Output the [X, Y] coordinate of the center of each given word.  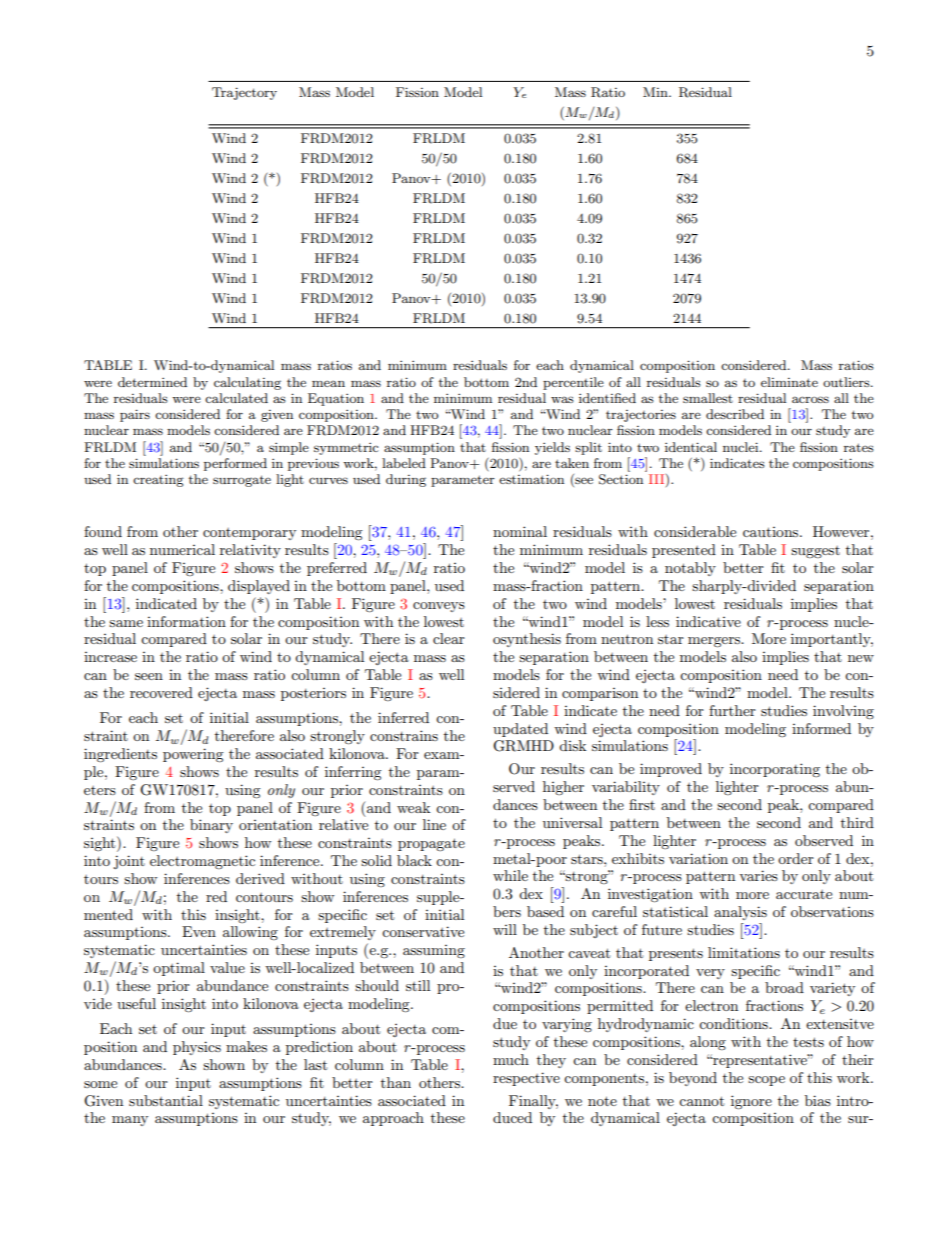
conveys [439, 607]
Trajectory [244, 93]
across [810, 399]
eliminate [789, 382]
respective [526, 1079]
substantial [166, 1100]
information [186, 621]
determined [152, 382]
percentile [573, 383]
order [796, 858]
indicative [708, 621]
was [562, 399]
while [510, 875]
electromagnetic [202, 862]
